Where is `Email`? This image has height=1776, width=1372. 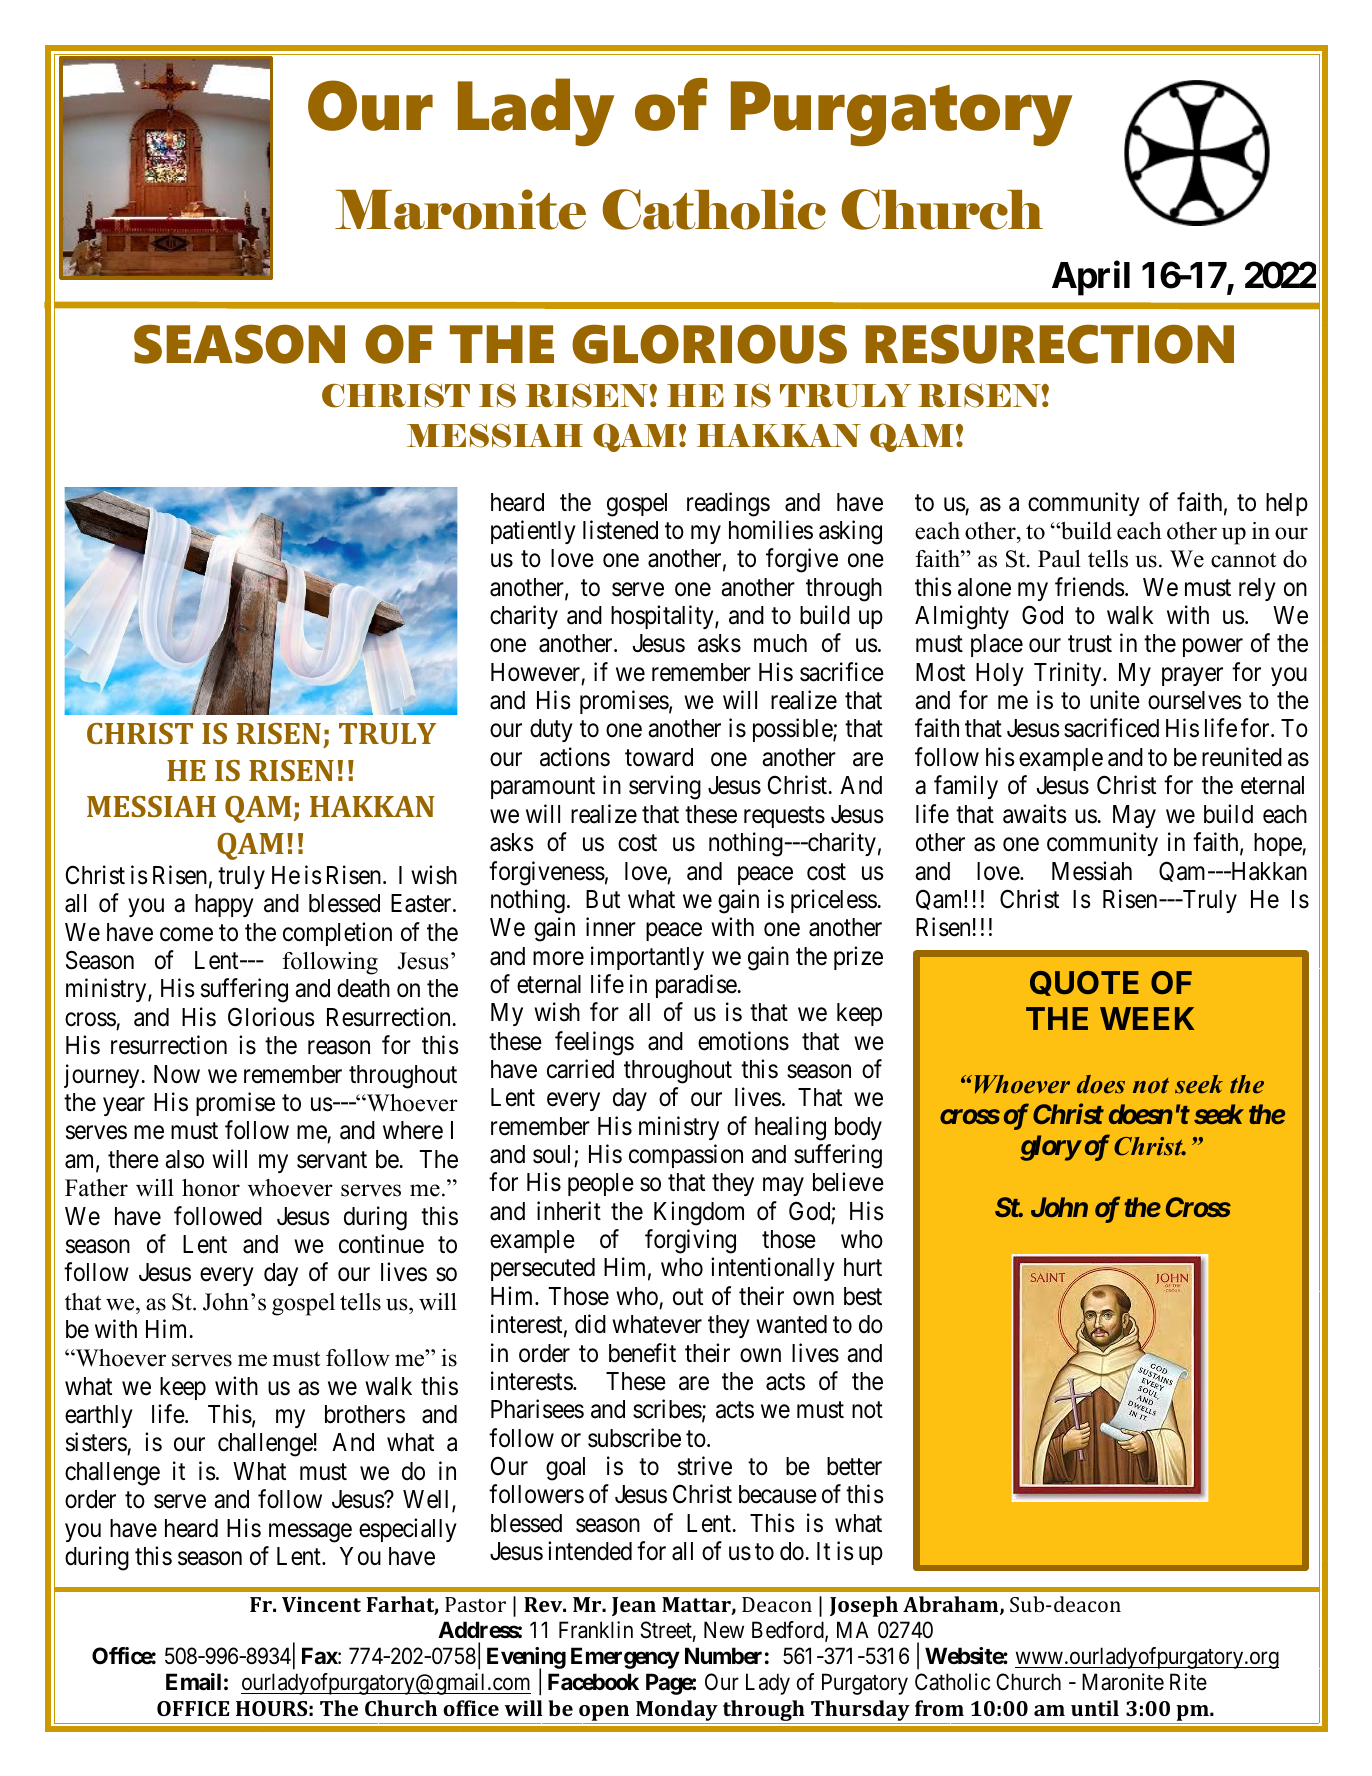
Email is located at coordinates (193, 1682).
